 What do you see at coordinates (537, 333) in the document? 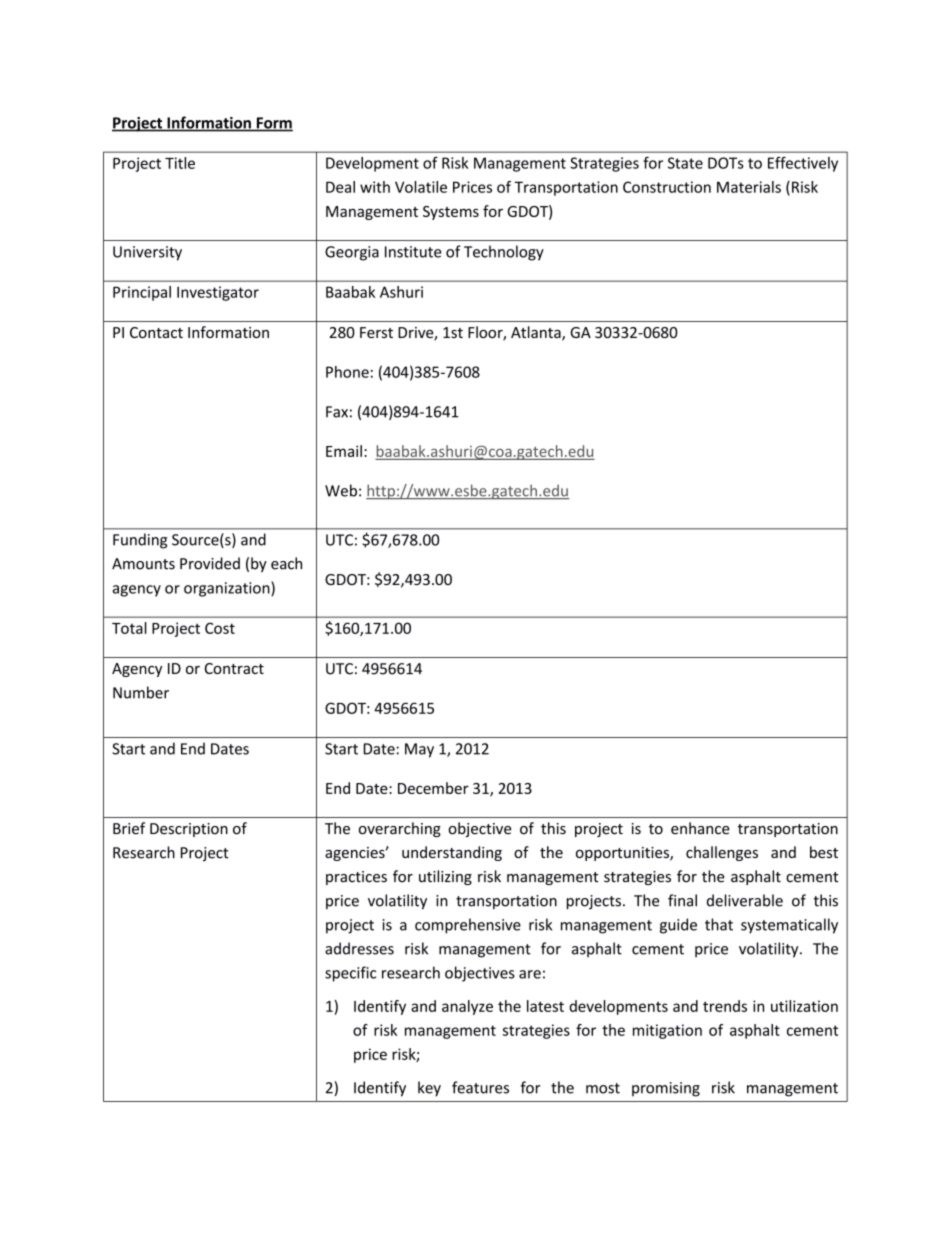
I see `Atlanta` at bounding box center [537, 333].
